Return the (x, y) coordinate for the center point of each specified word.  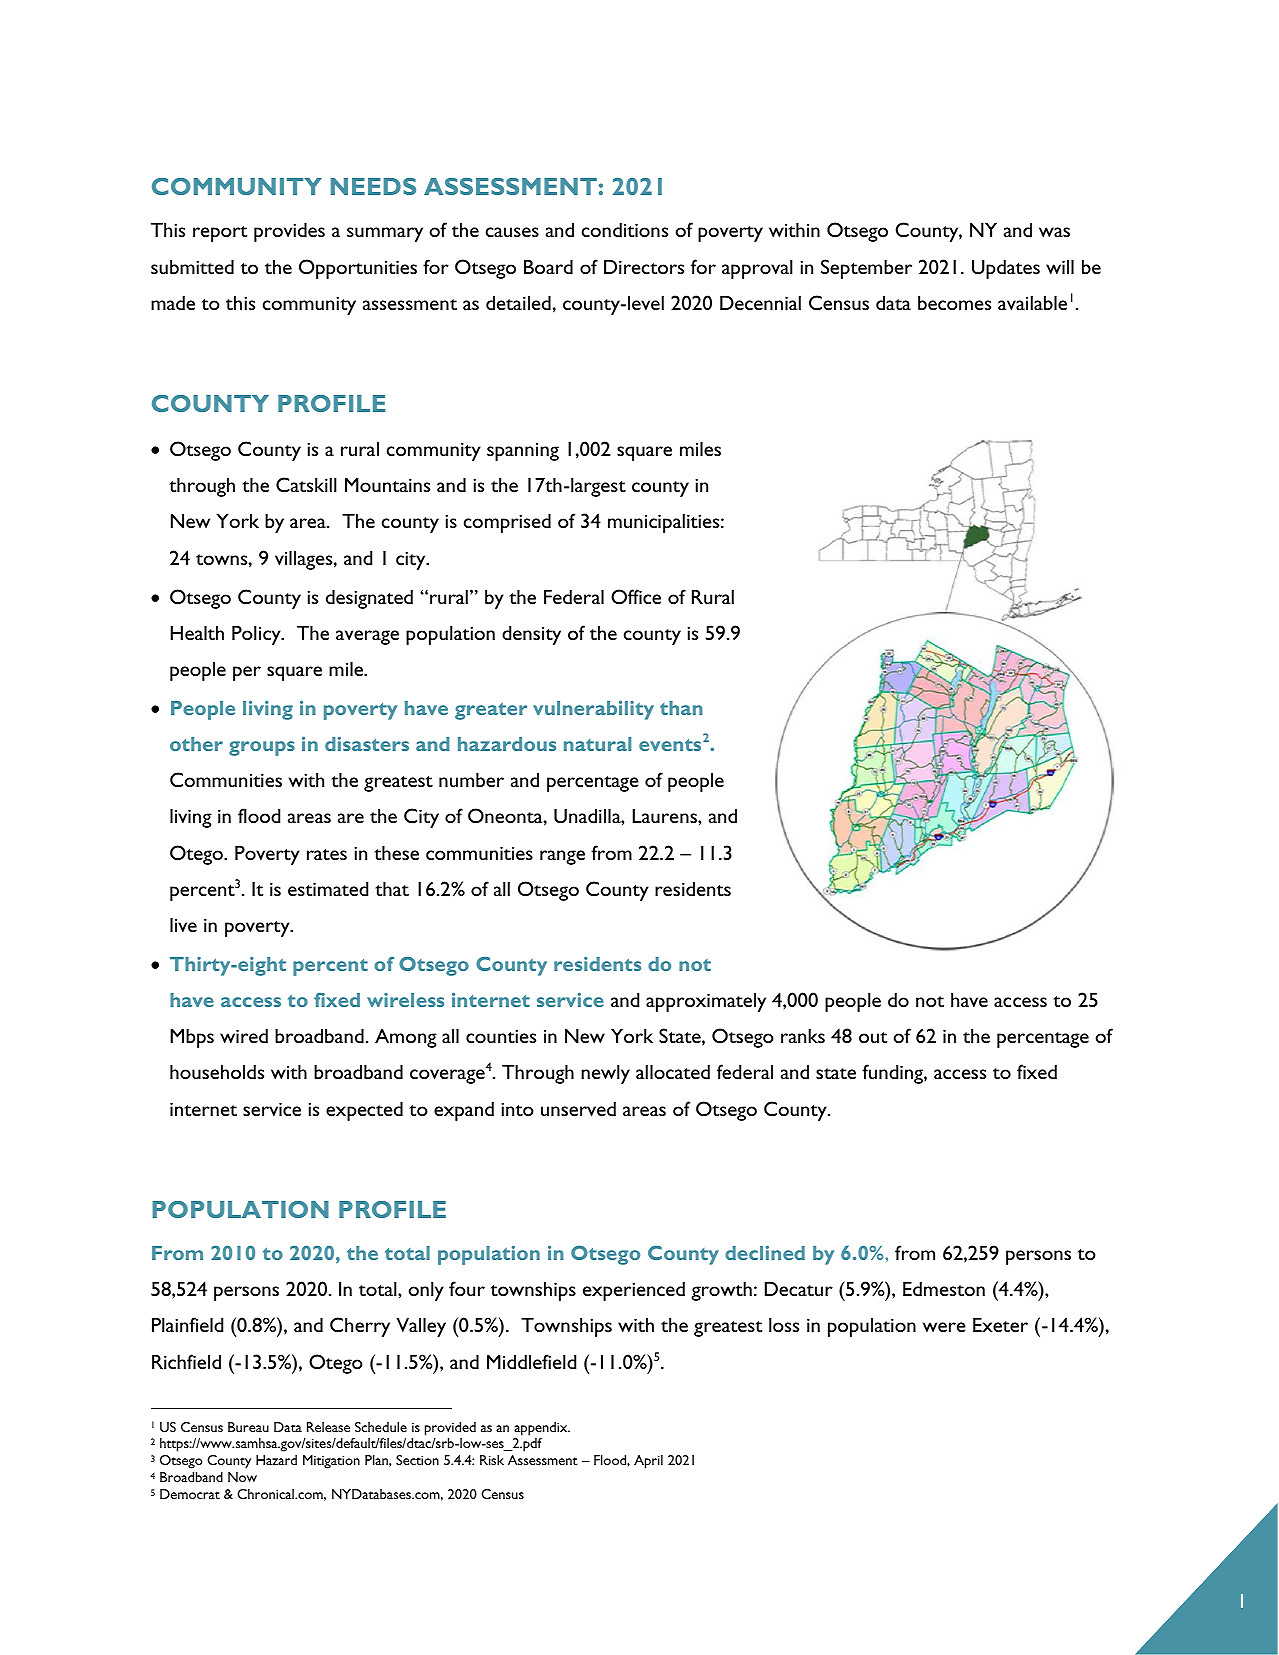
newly (605, 1074)
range (562, 857)
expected (364, 1111)
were (944, 1327)
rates (327, 854)
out (873, 1037)
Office (636, 596)
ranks (803, 1035)
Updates (1006, 269)
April (648, 1462)
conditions (625, 229)
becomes (954, 302)
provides (289, 232)
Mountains (387, 484)
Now (242, 1477)
